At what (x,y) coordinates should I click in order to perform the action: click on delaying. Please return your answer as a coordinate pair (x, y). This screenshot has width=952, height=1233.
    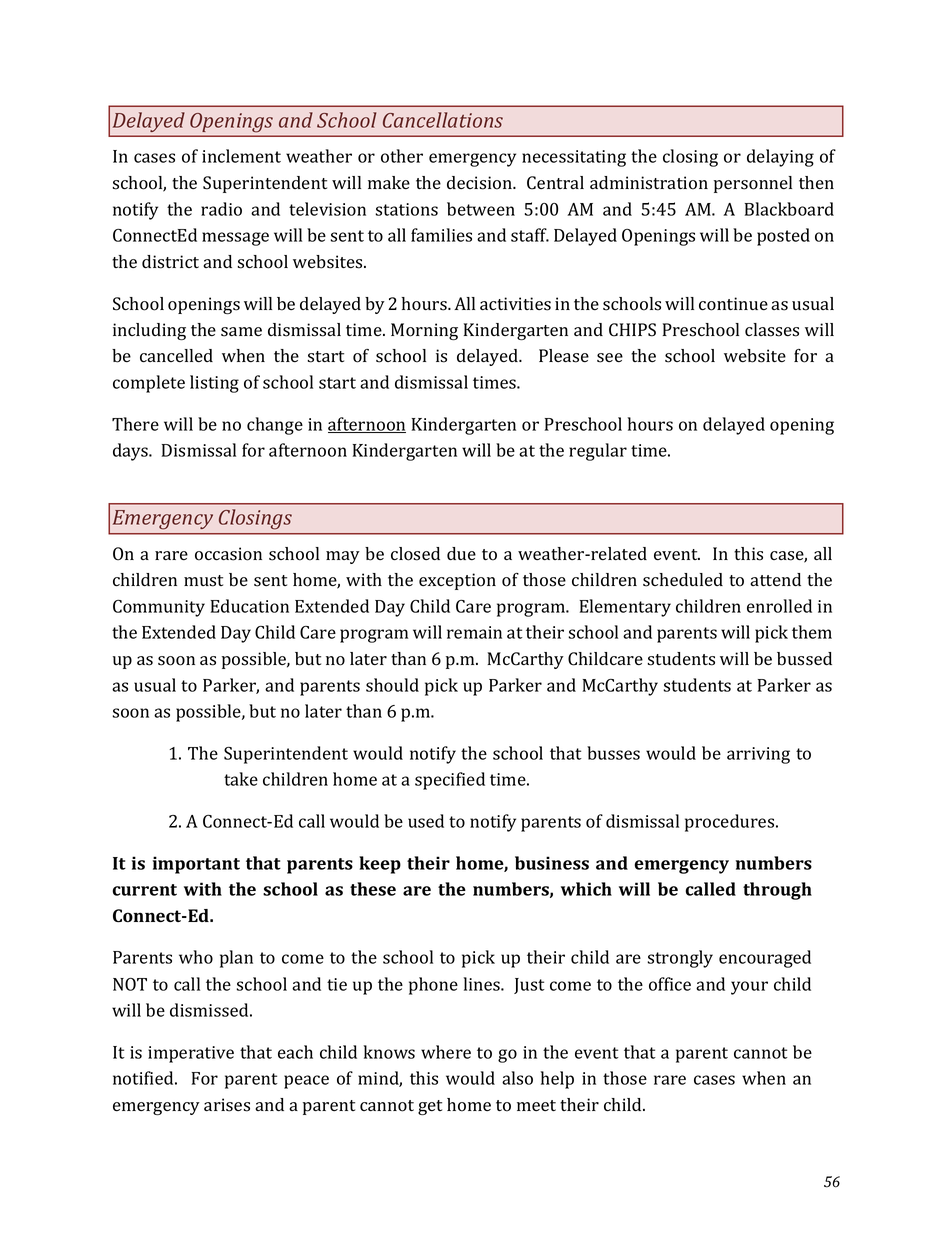
    Looking at the image, I should click on (780, 158).
